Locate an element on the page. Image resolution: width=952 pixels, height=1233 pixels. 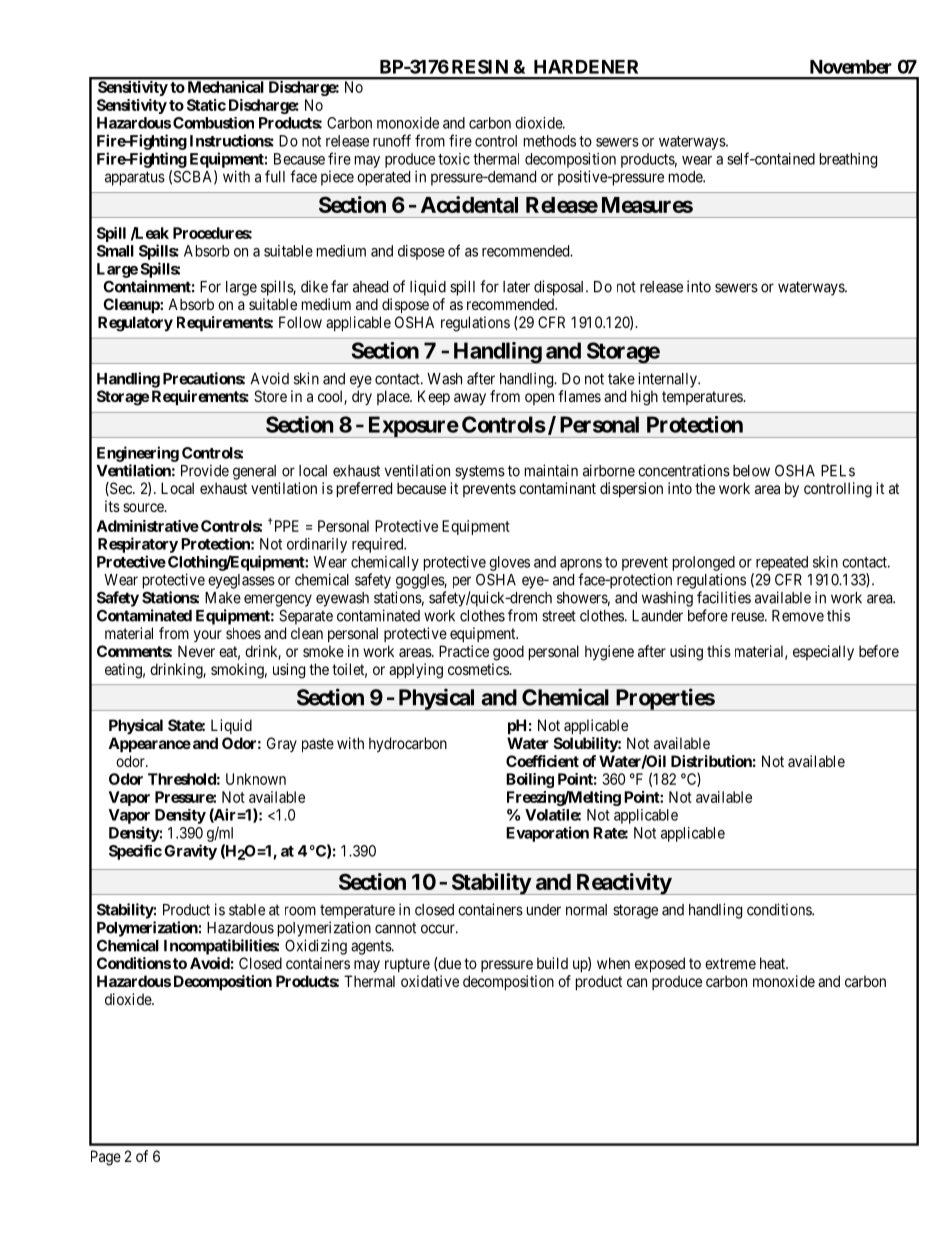
November is located at coordinates (851, 67).
